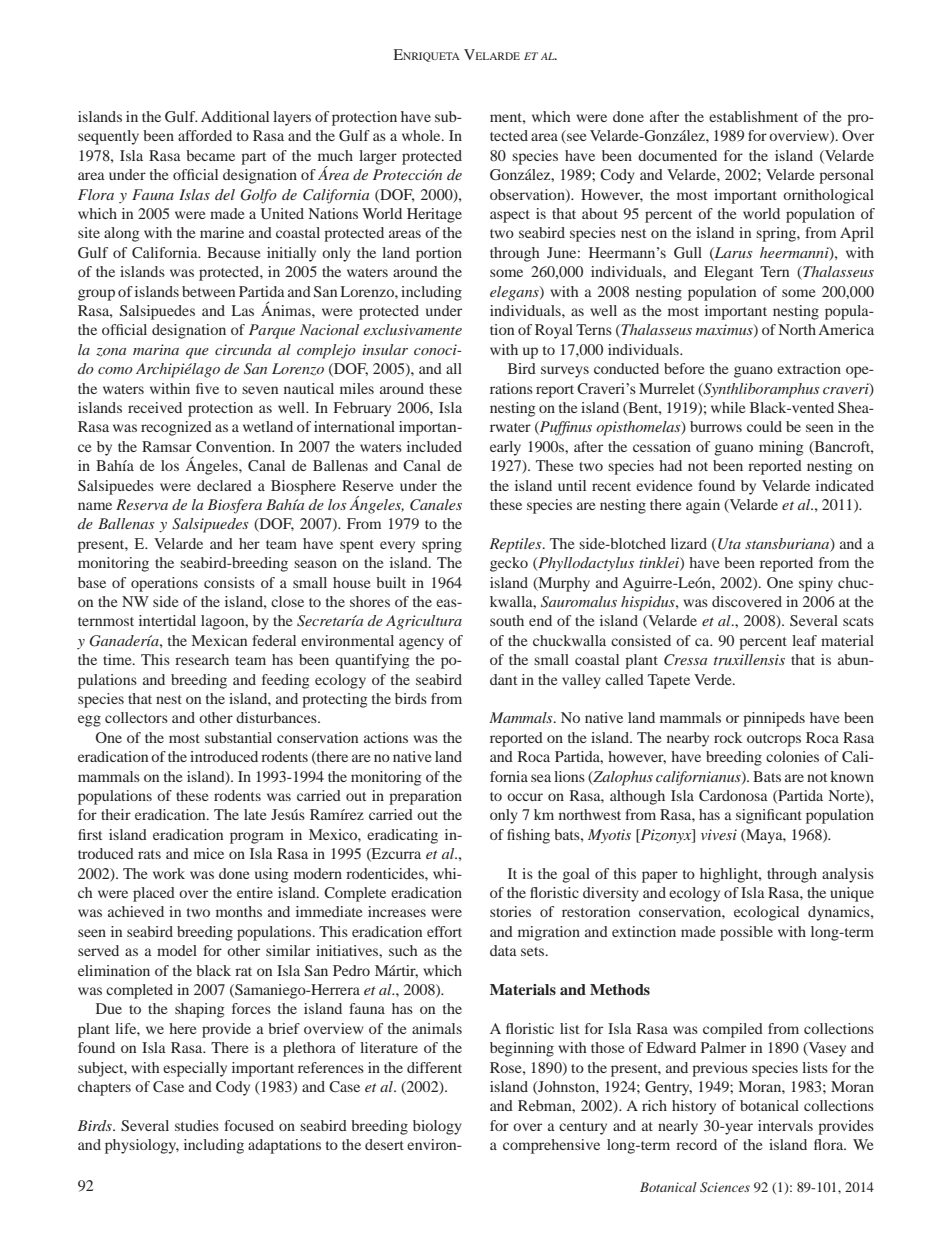  I want to click on research, so click(202, 659).
